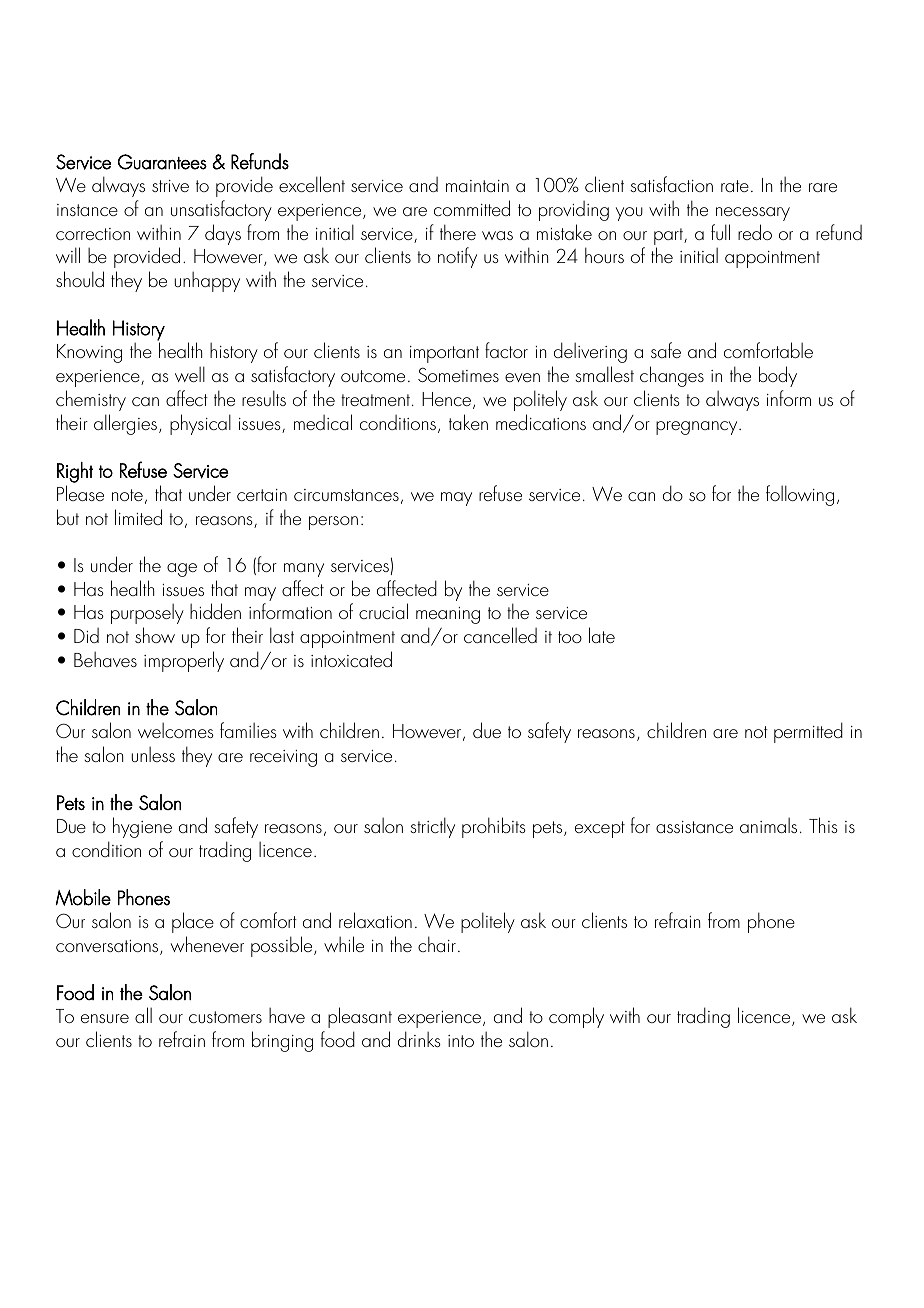 This screenshot has height=1308, width=924. What do you see at coordinates (419, 1039) in the screenshot?
I see `drinks` at bounding box center [419, 1039].
